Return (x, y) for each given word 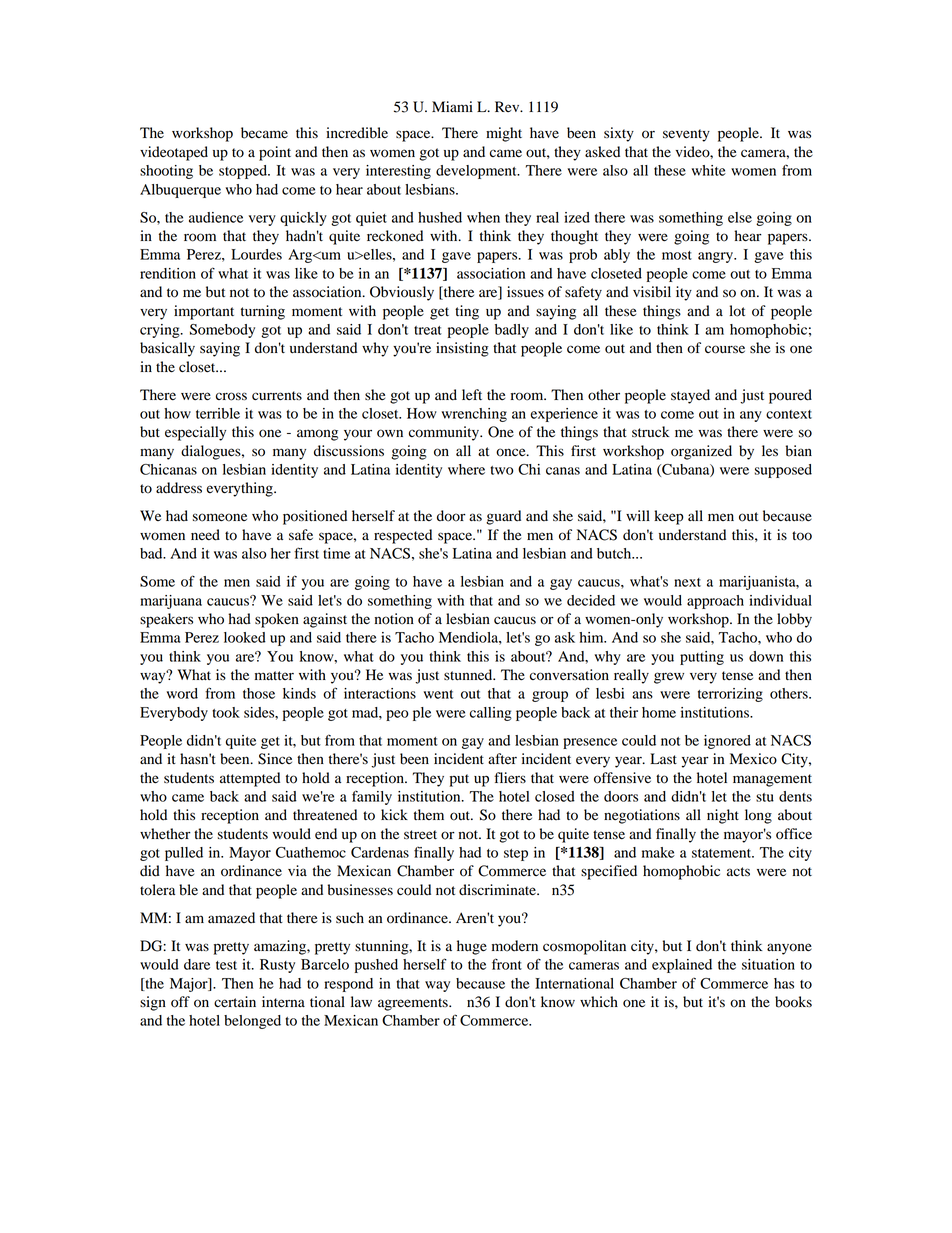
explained (682, 966)
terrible (218, 413)
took (226, 712)
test (226, 965)
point (275, 153)
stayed (690, 396)
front (507, 964)
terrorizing (730, 695)
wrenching (474, 415)
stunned (469, 675)
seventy (686, 135)
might (504, 134)
